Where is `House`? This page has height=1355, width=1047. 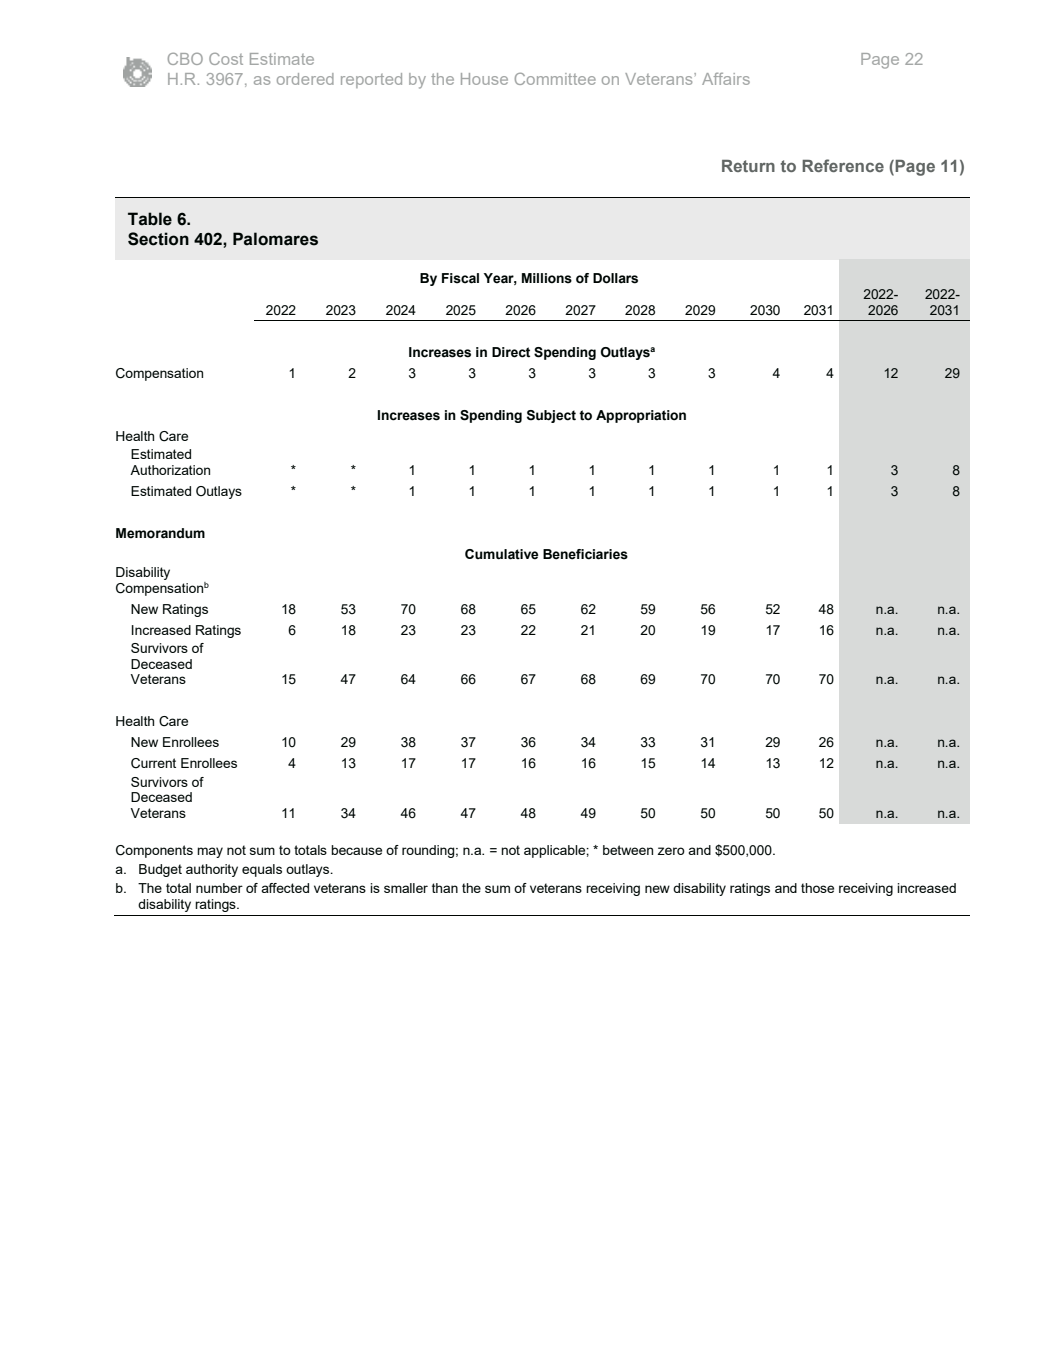
House is located at coordinates (484, 79).
